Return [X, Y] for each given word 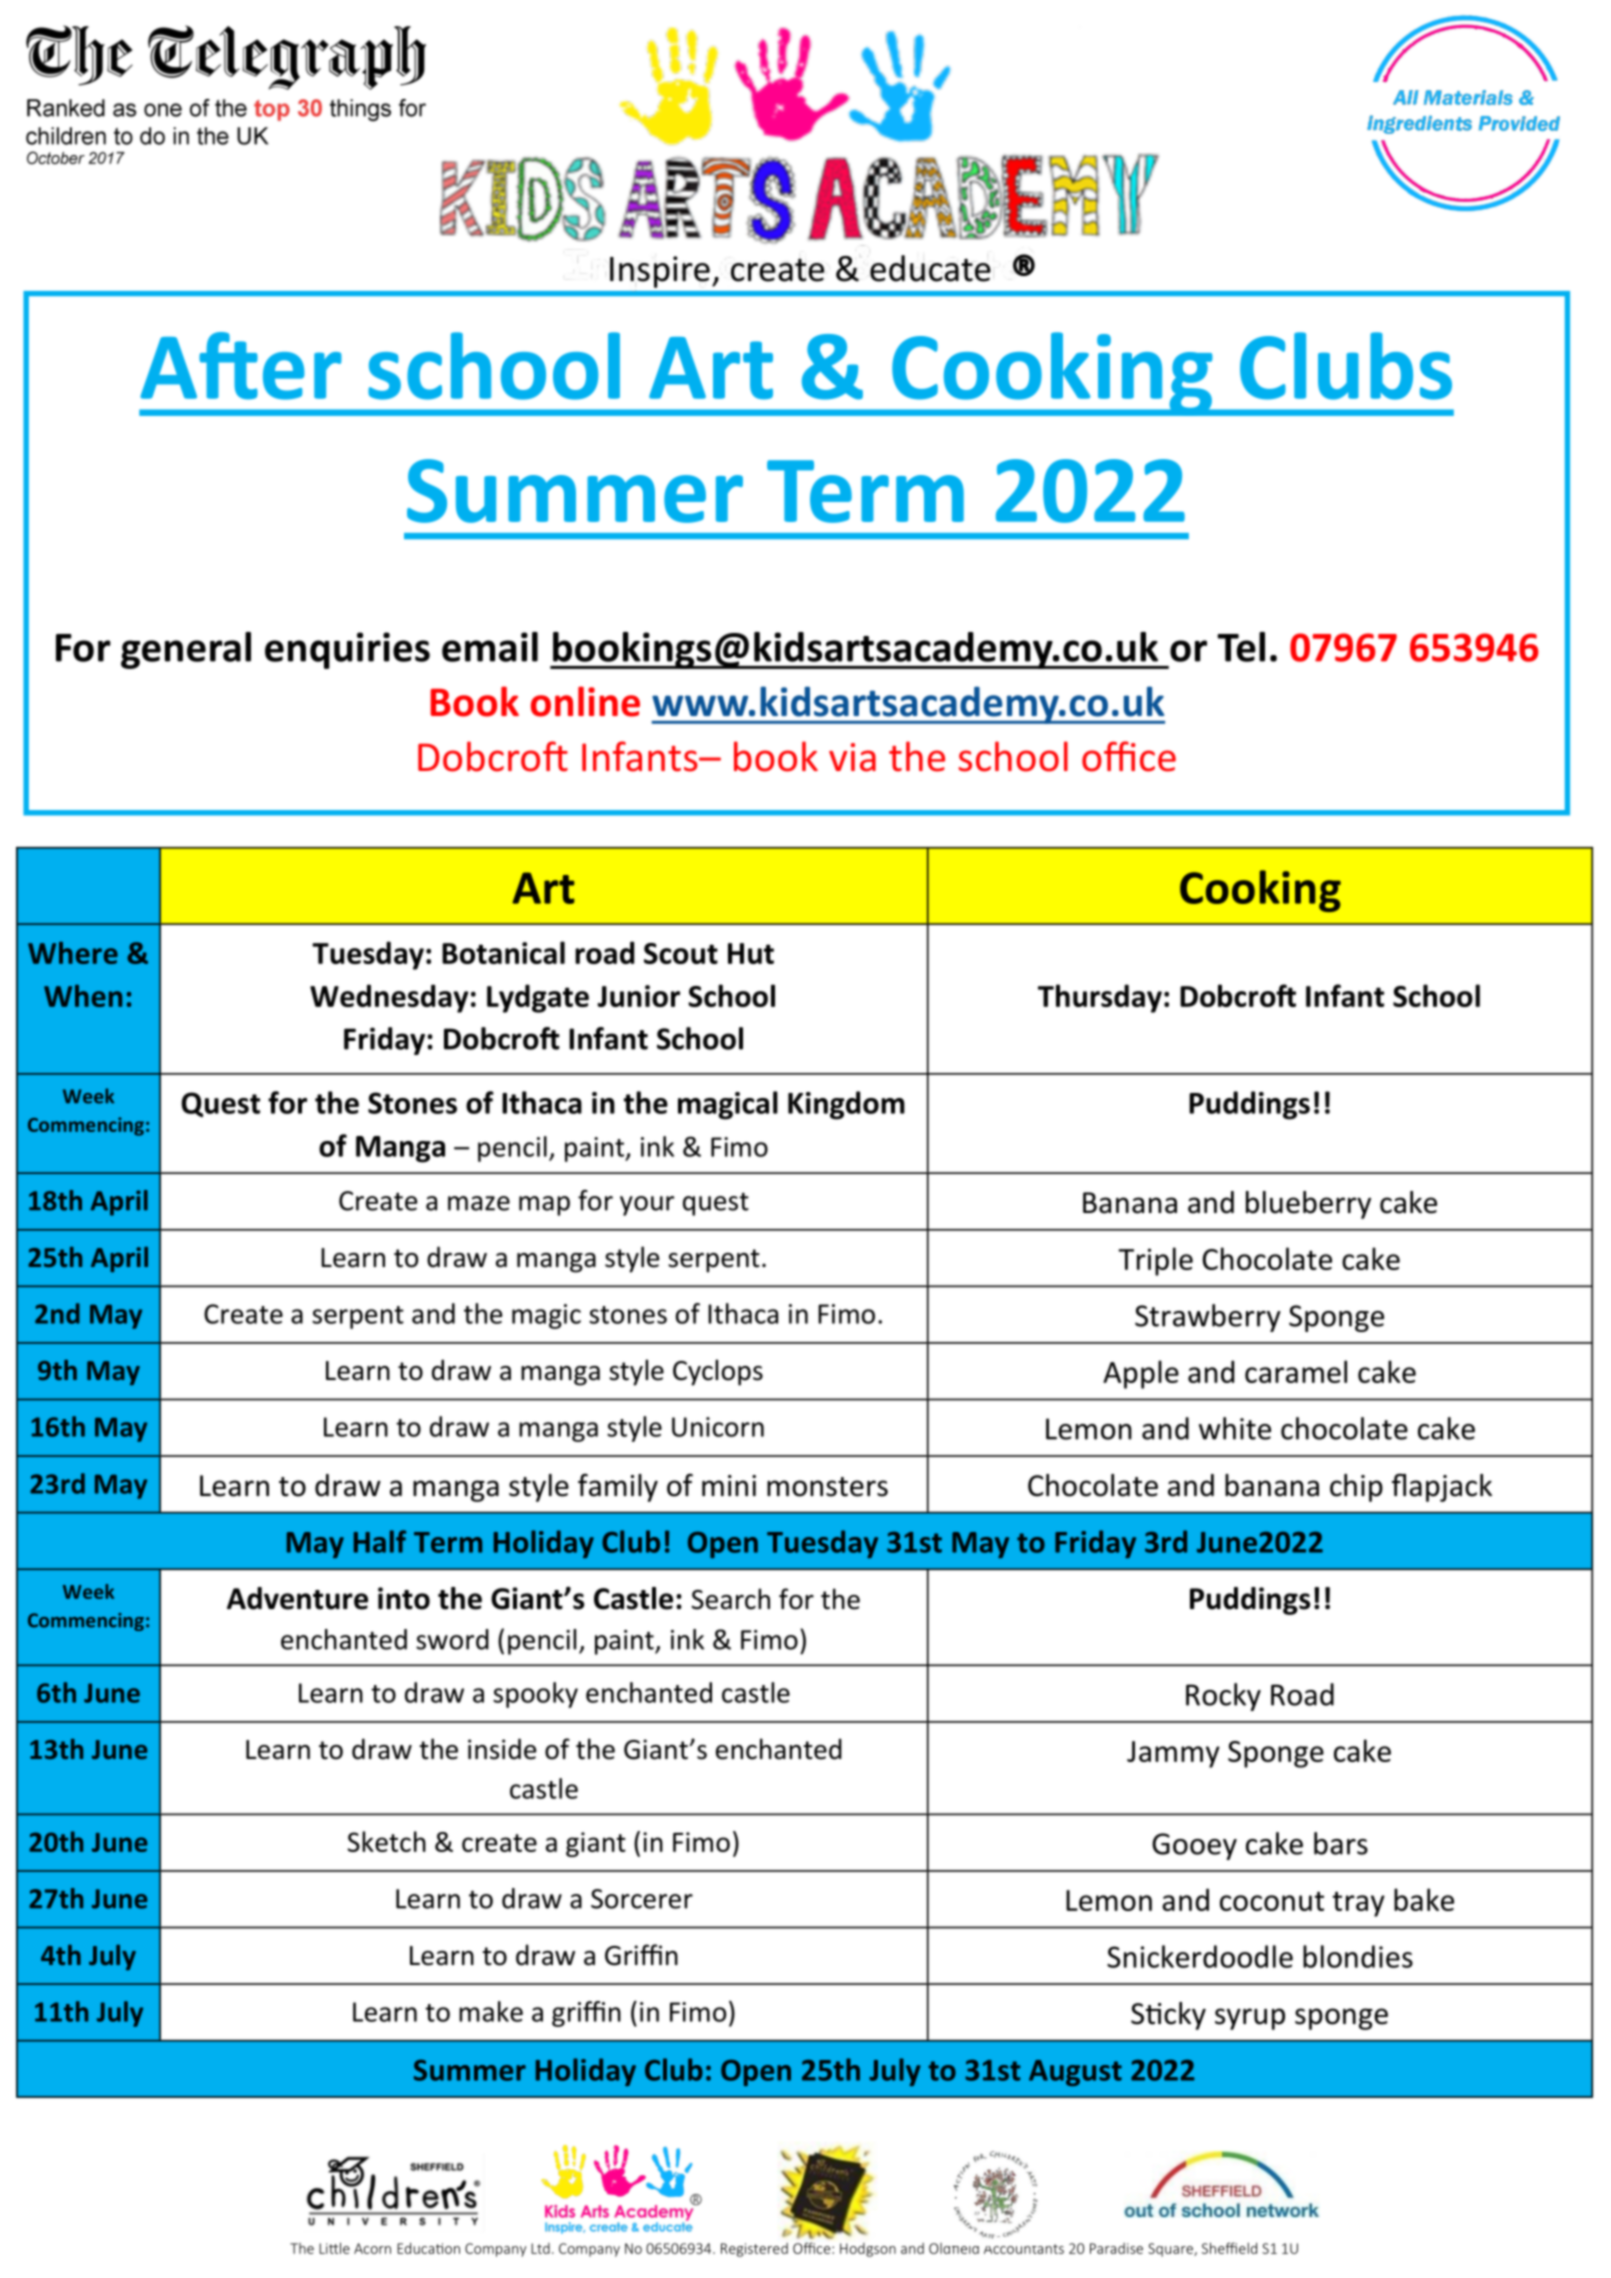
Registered [754, 2250]
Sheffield [1229, 2248]
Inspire [660, 272]
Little [334, 2248]
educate [930, 268]
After [241, 366]
